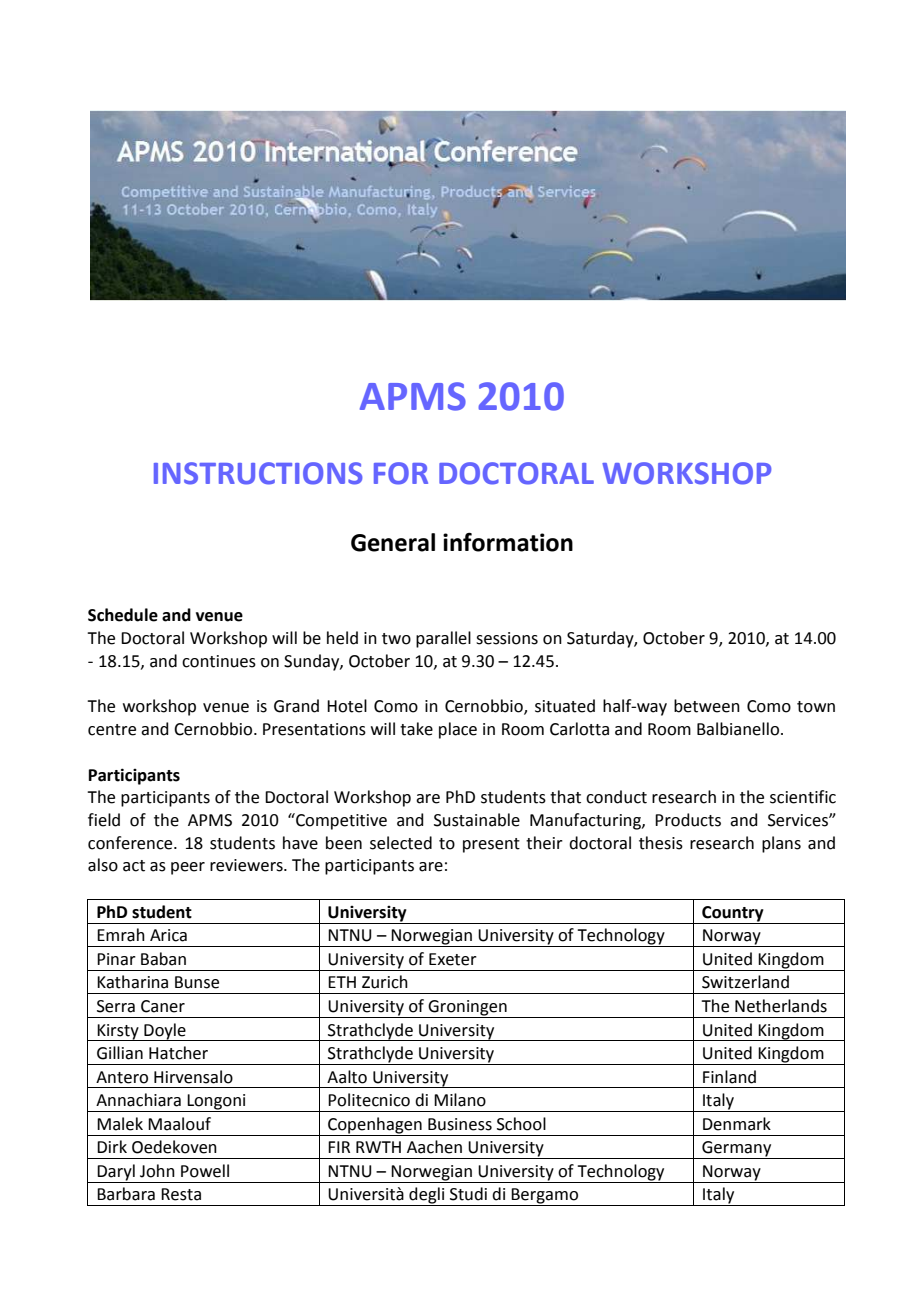 The image size is (924, 1308). Describe the element at coordinates (707, 706) in the screenshot. I see `between` at that location.
